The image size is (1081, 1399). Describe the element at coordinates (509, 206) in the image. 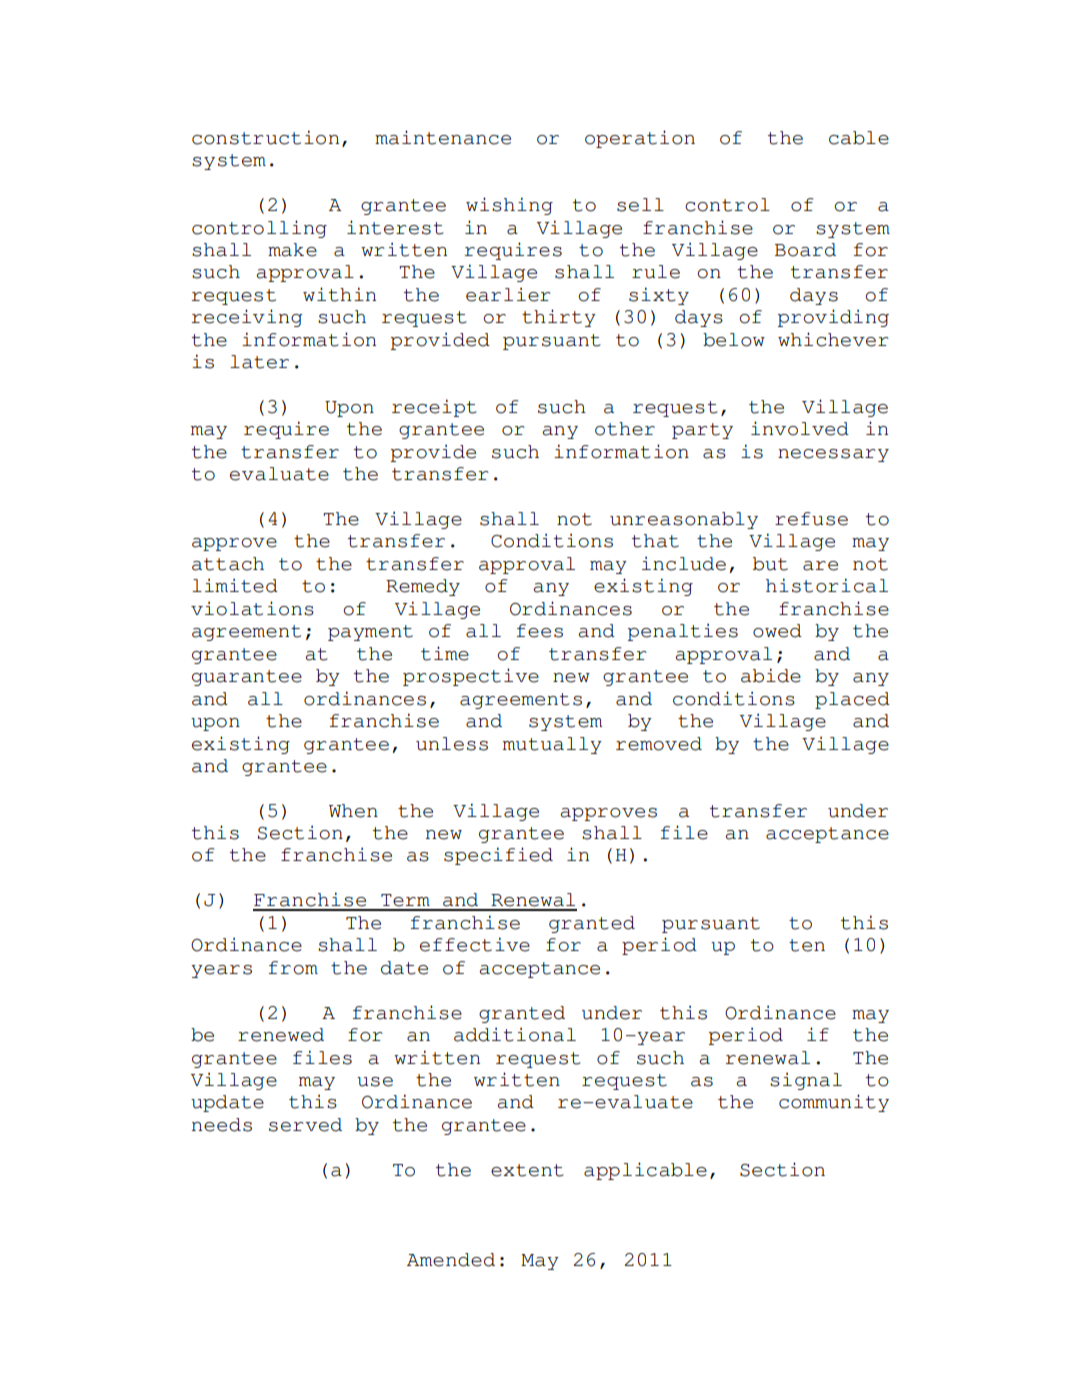

I see `wishing` at that location.
